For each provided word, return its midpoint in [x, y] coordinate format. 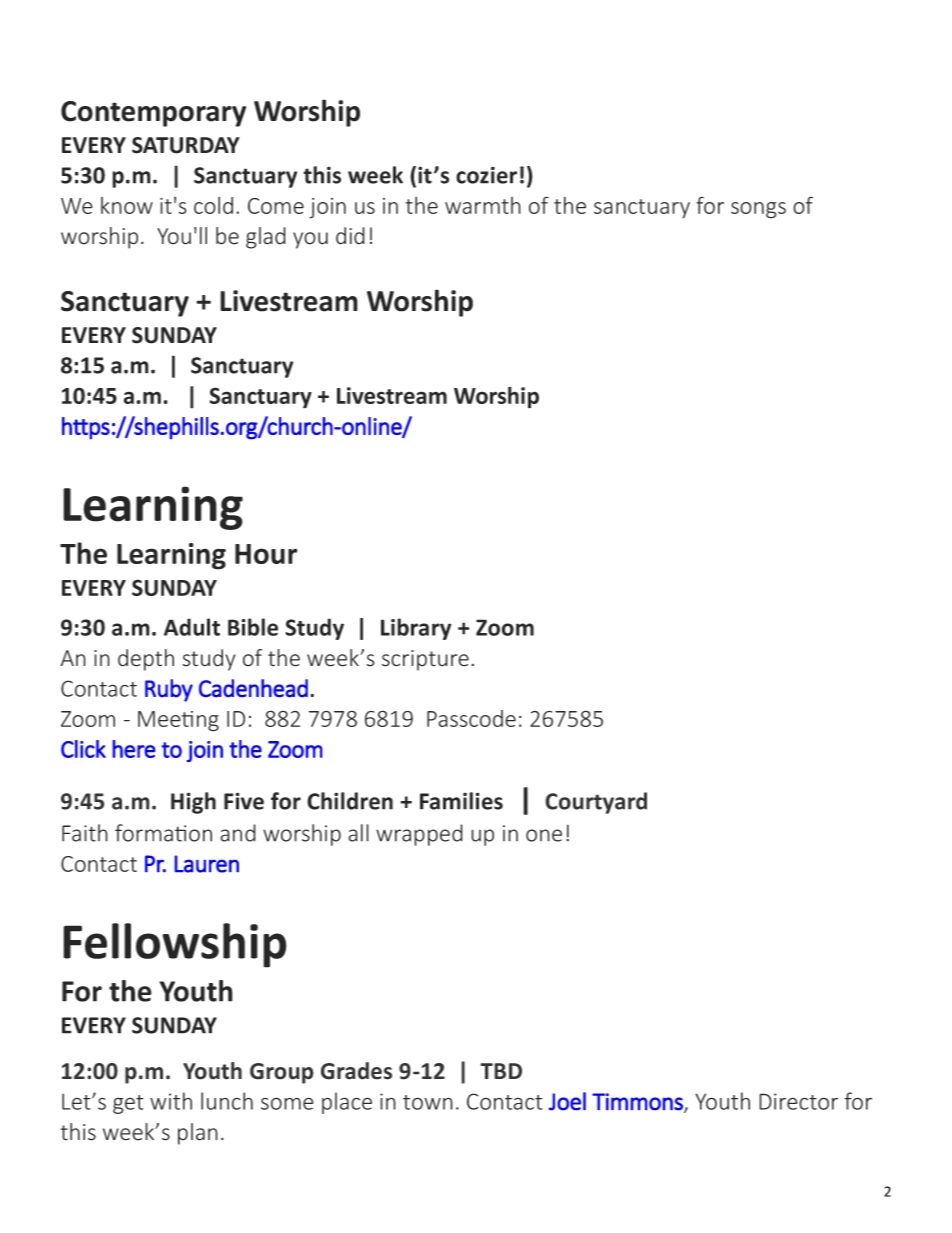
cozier [486, 175]
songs [758, 210]
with [171, 1101]
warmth [483, 205]
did [350, 236]
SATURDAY [186, 145]
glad [266, 238]
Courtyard [596, 803]
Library [416, 629]
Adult [192, 627]
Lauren [207, 864]
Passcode [471, 718]
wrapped [419, 835]
